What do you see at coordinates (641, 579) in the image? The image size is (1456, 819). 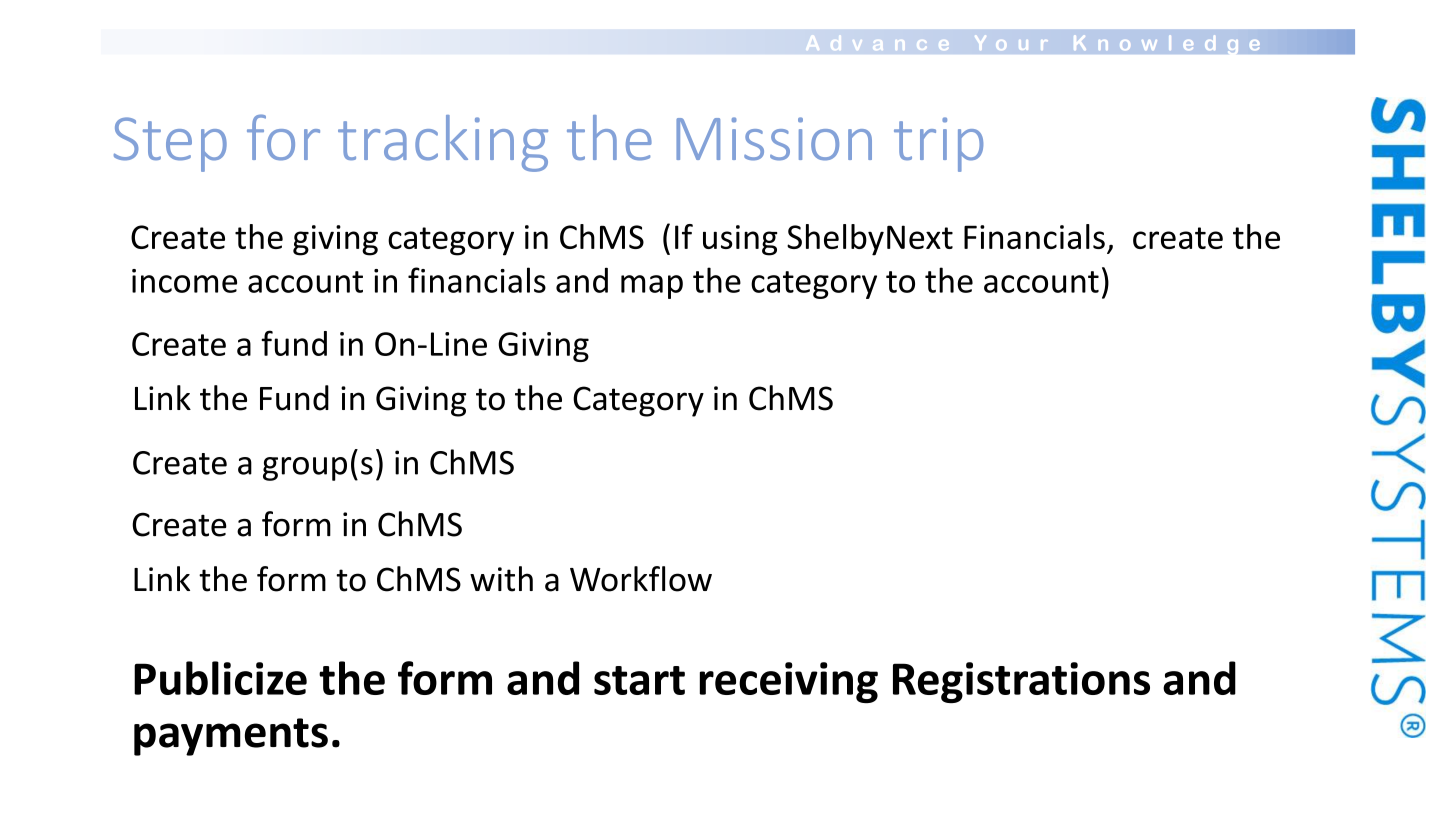 I see `Workflow` at bounding box center [641, 579].
